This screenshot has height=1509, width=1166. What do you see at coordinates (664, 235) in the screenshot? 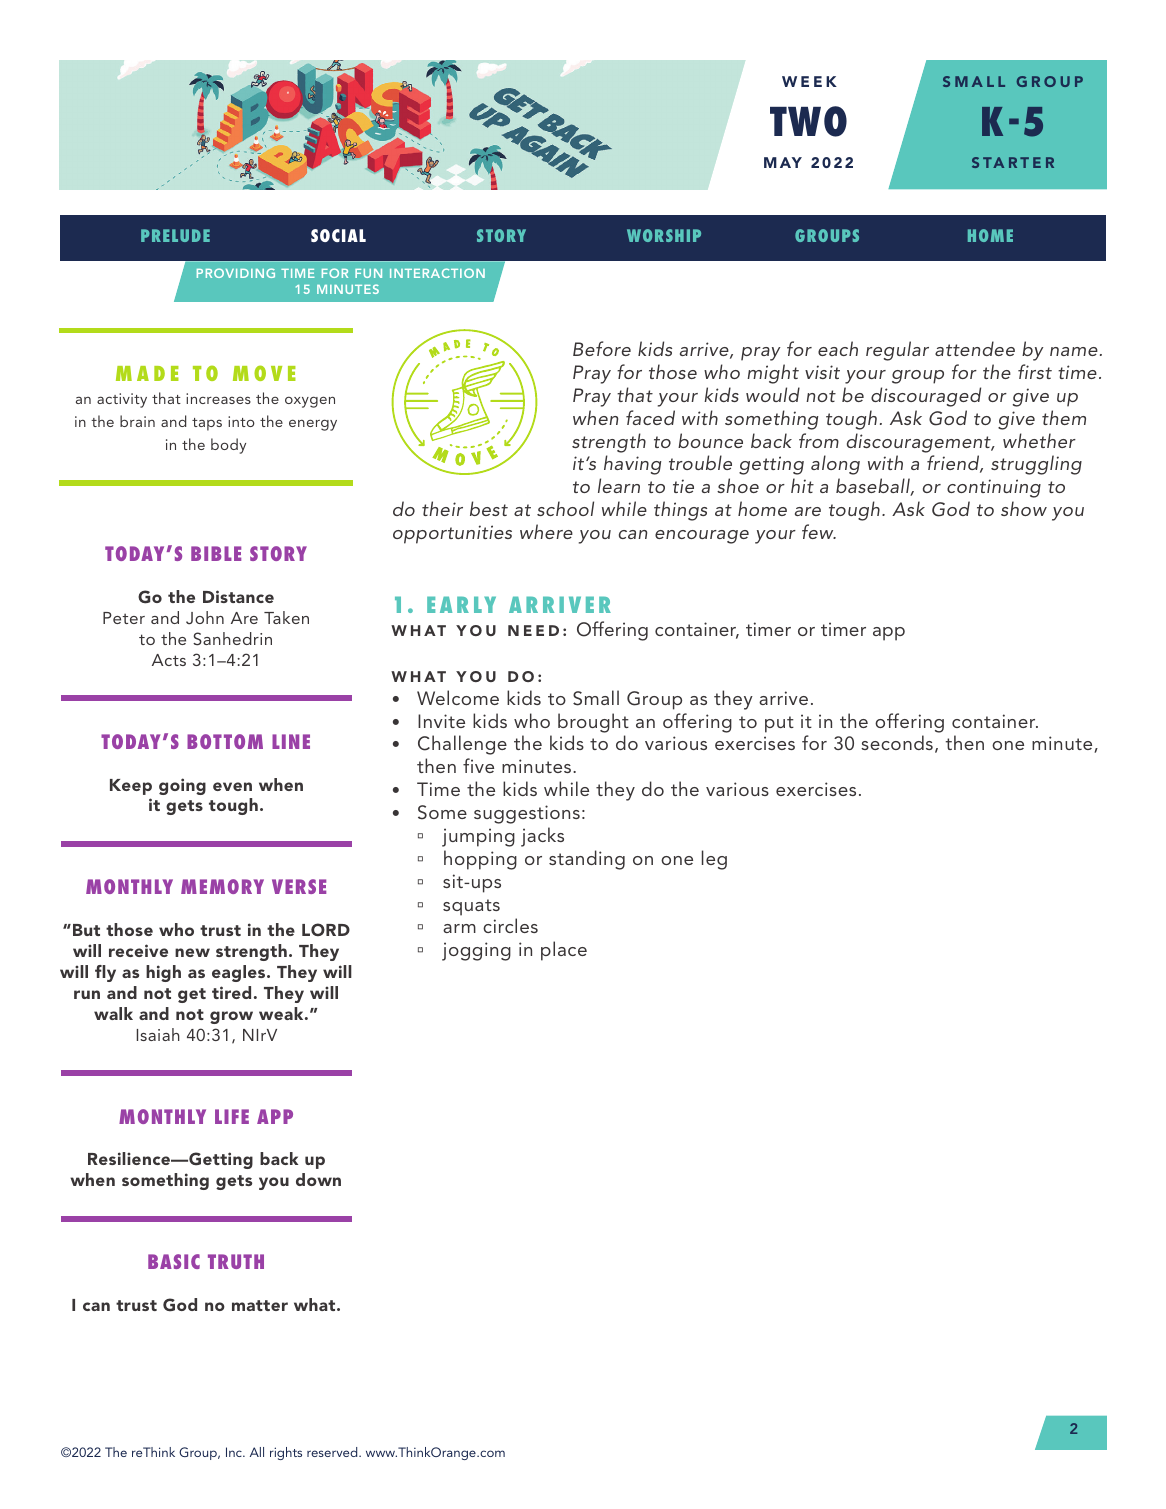
I see `WORSHIP` at bounding box center [664, 235].
